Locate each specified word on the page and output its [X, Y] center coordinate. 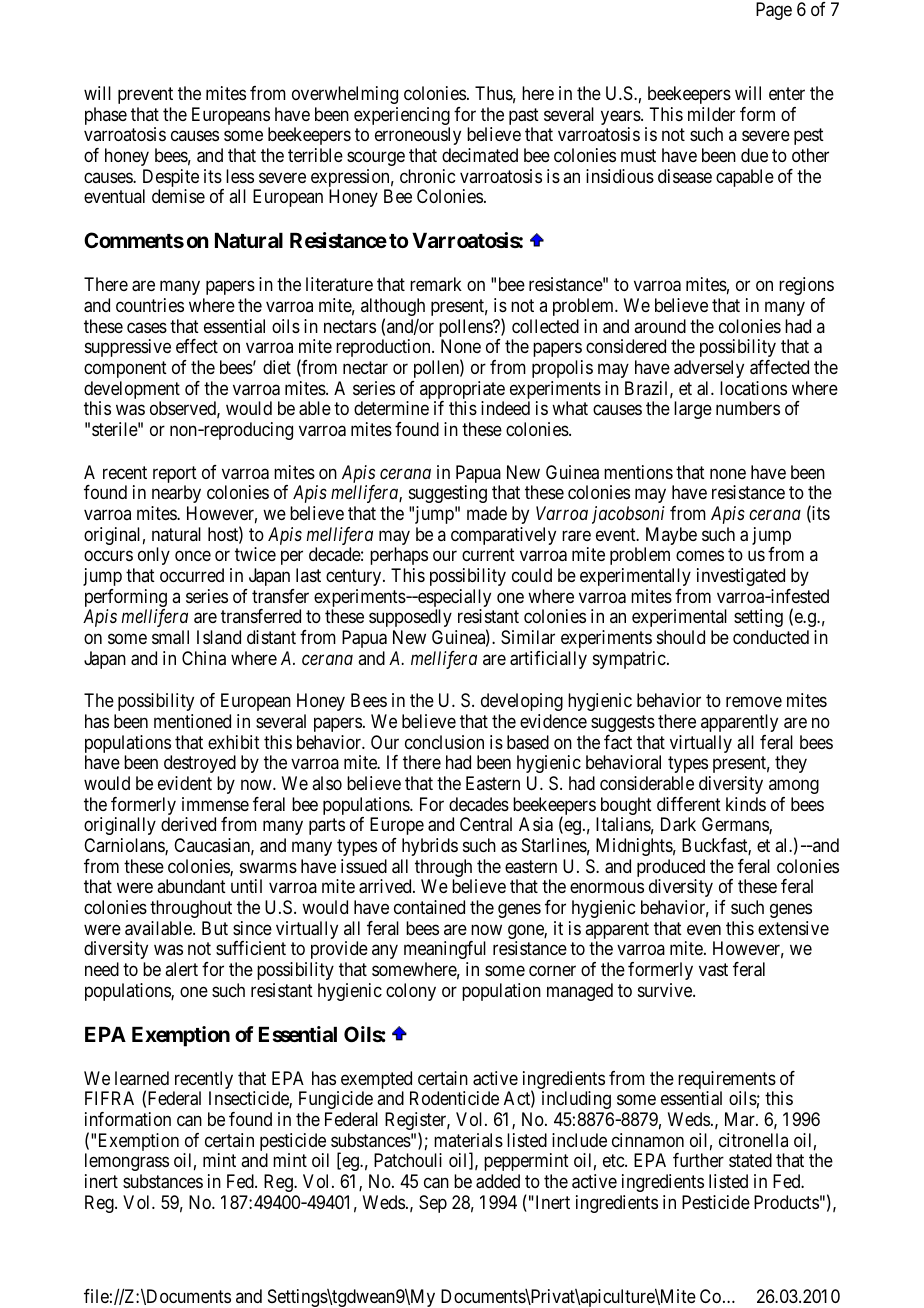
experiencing [402, 117]
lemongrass [127, 1162]
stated [750, 1160]
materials [468, 1140]
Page [774, 11]
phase [106, 116]
